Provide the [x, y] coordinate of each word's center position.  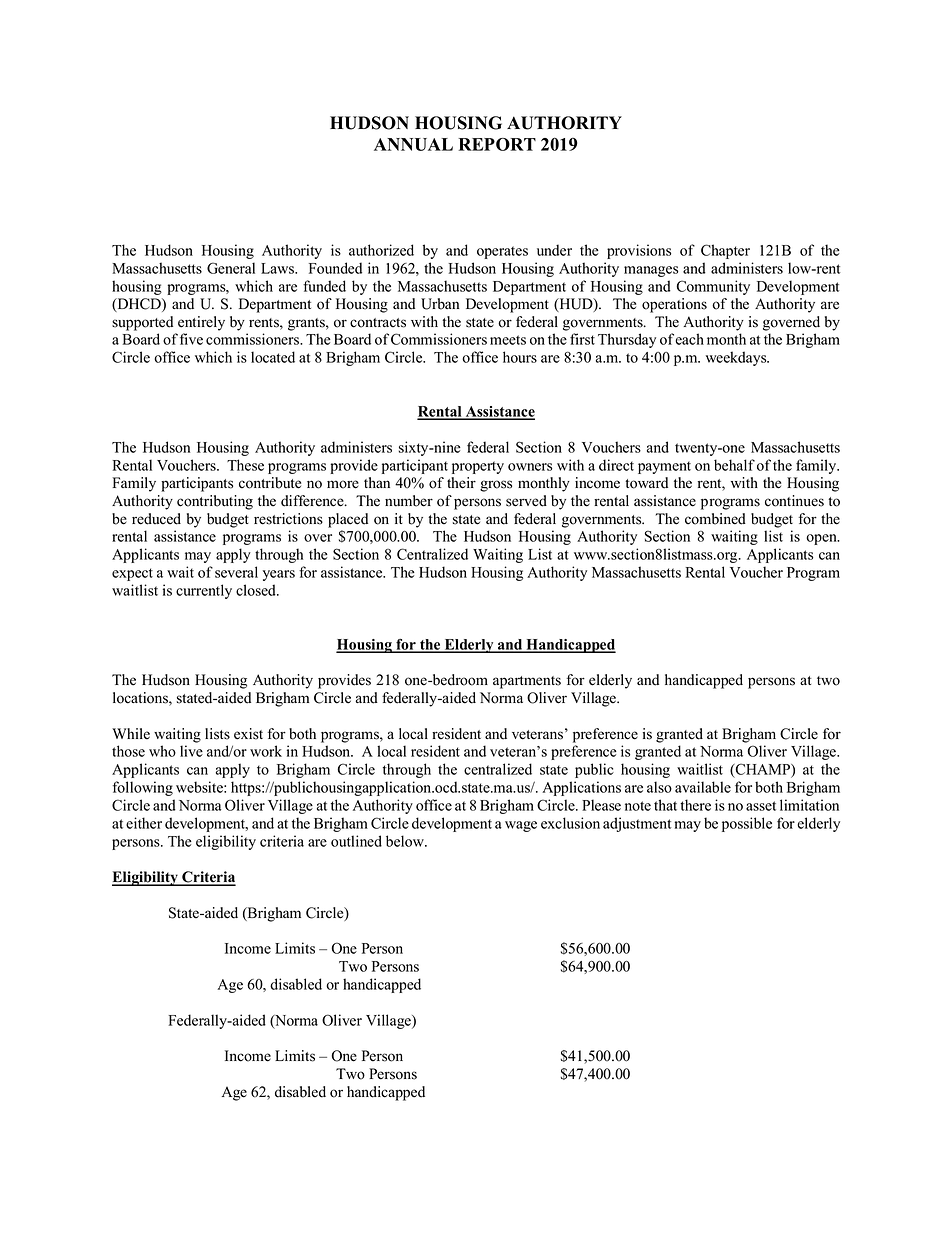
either [144, 823]
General [231, 268]
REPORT [497, 144]
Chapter [725, 251]
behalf [734, 465]
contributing [215, 502]
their [461, 483]
